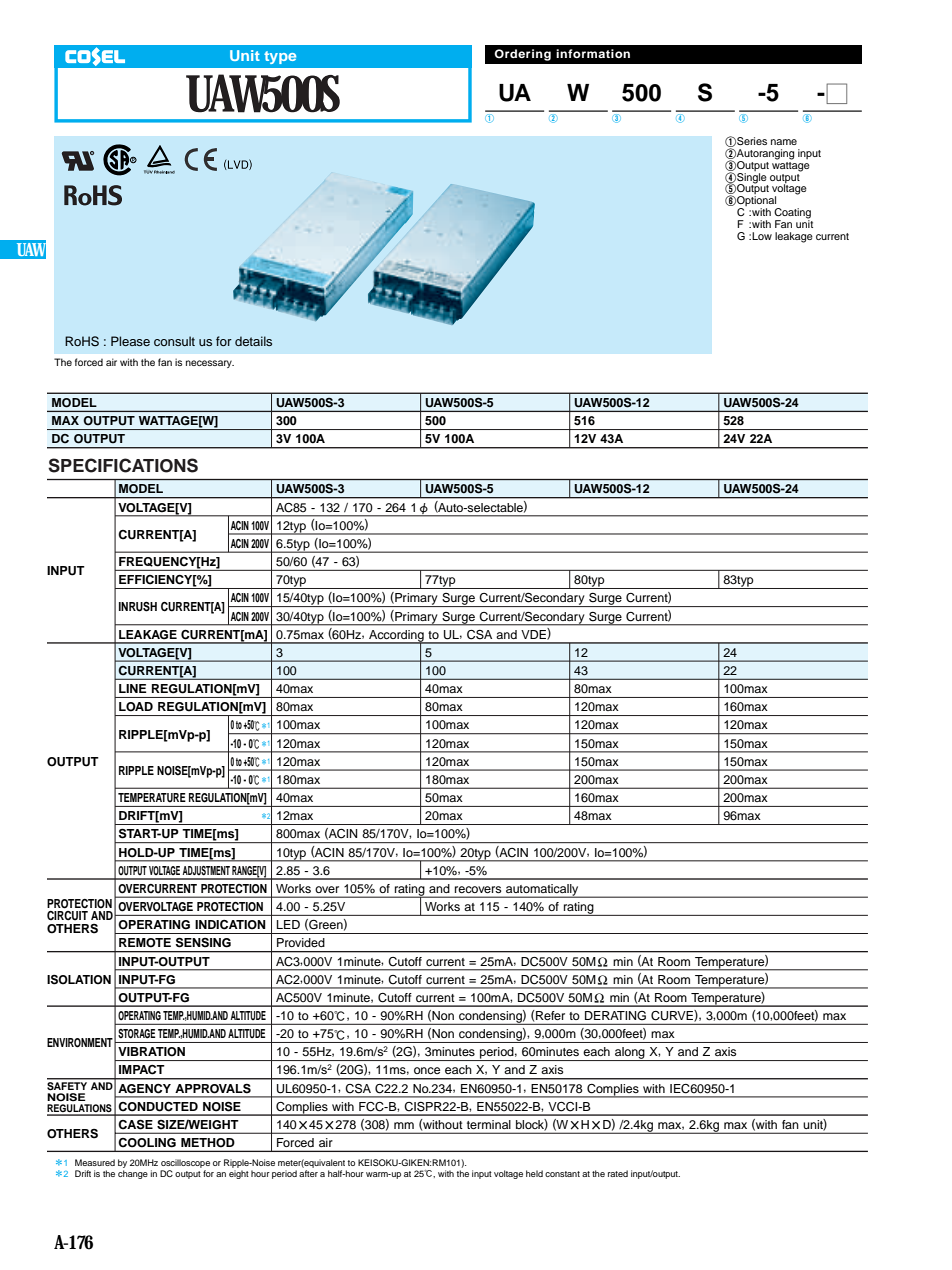 The image size is (952, 1270). Describe the element at coordinates (123, 465) in the screenshot. I see `SPECIFICATIONS` at that location.
